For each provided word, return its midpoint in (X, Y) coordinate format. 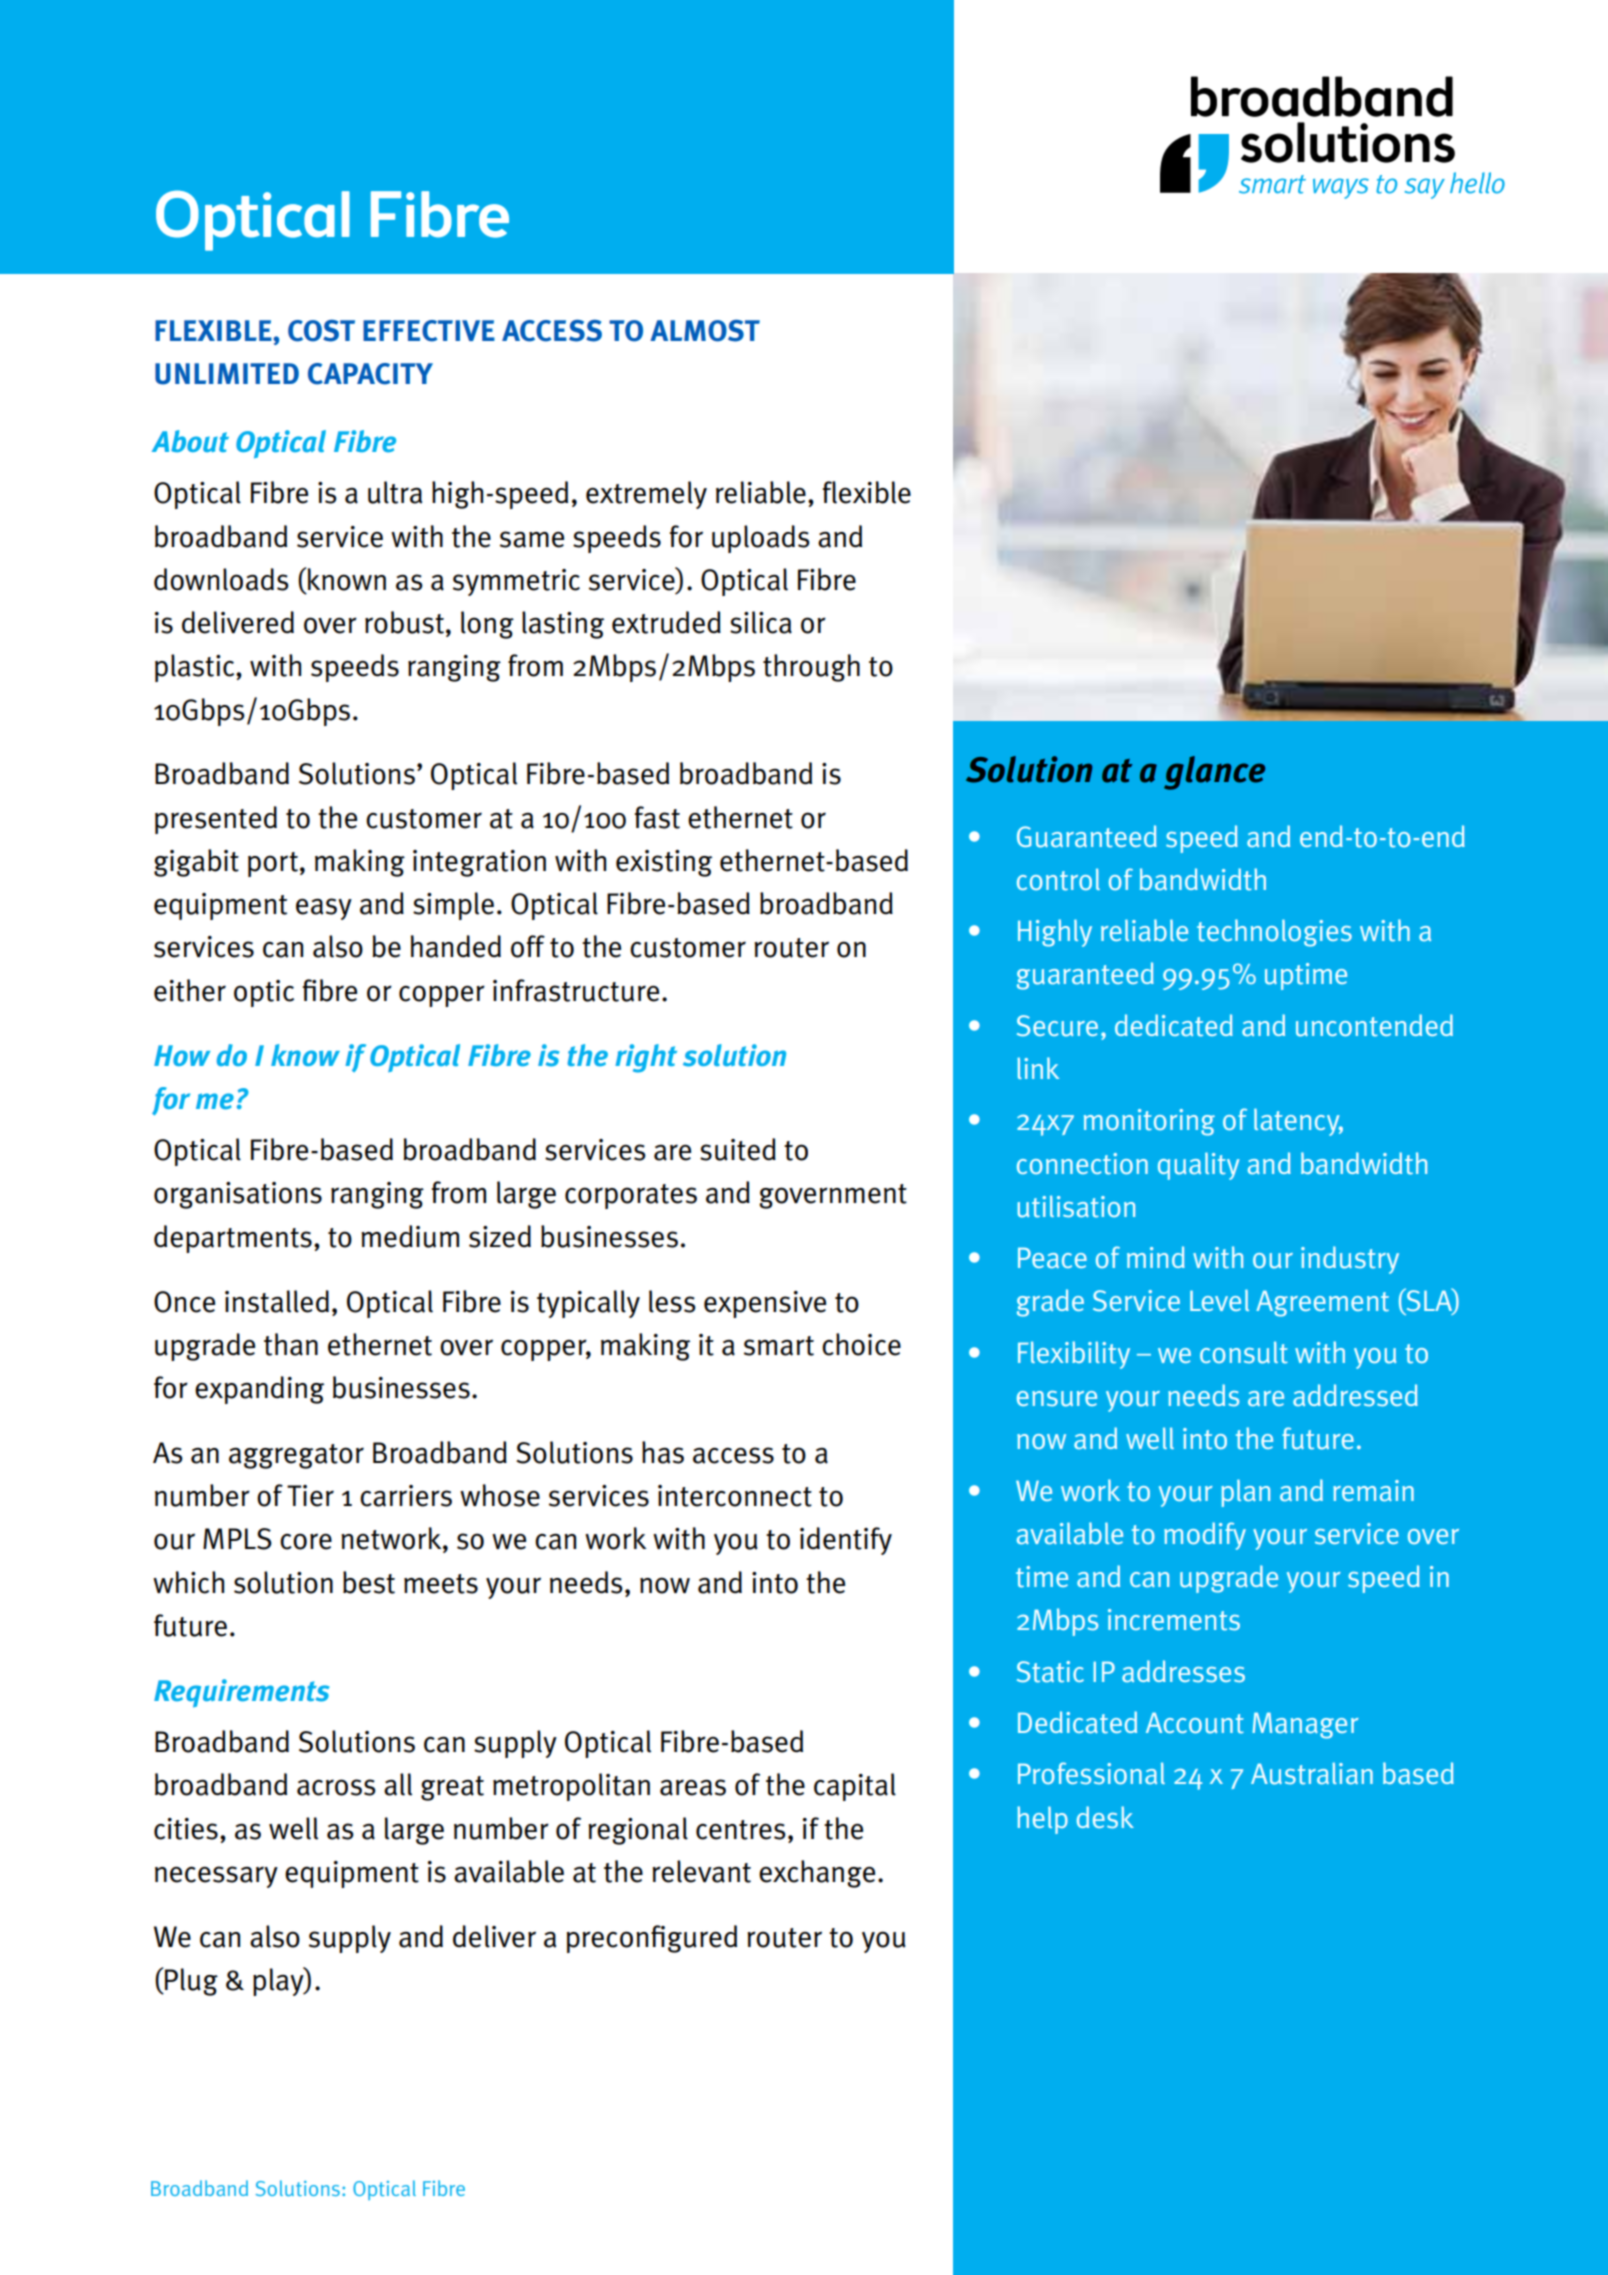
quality (1199, 1166)
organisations (238, 1195)
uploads (761, 539)
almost (705, 331)
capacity (370, 374)
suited (738, 1149)
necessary (216, 1877)
